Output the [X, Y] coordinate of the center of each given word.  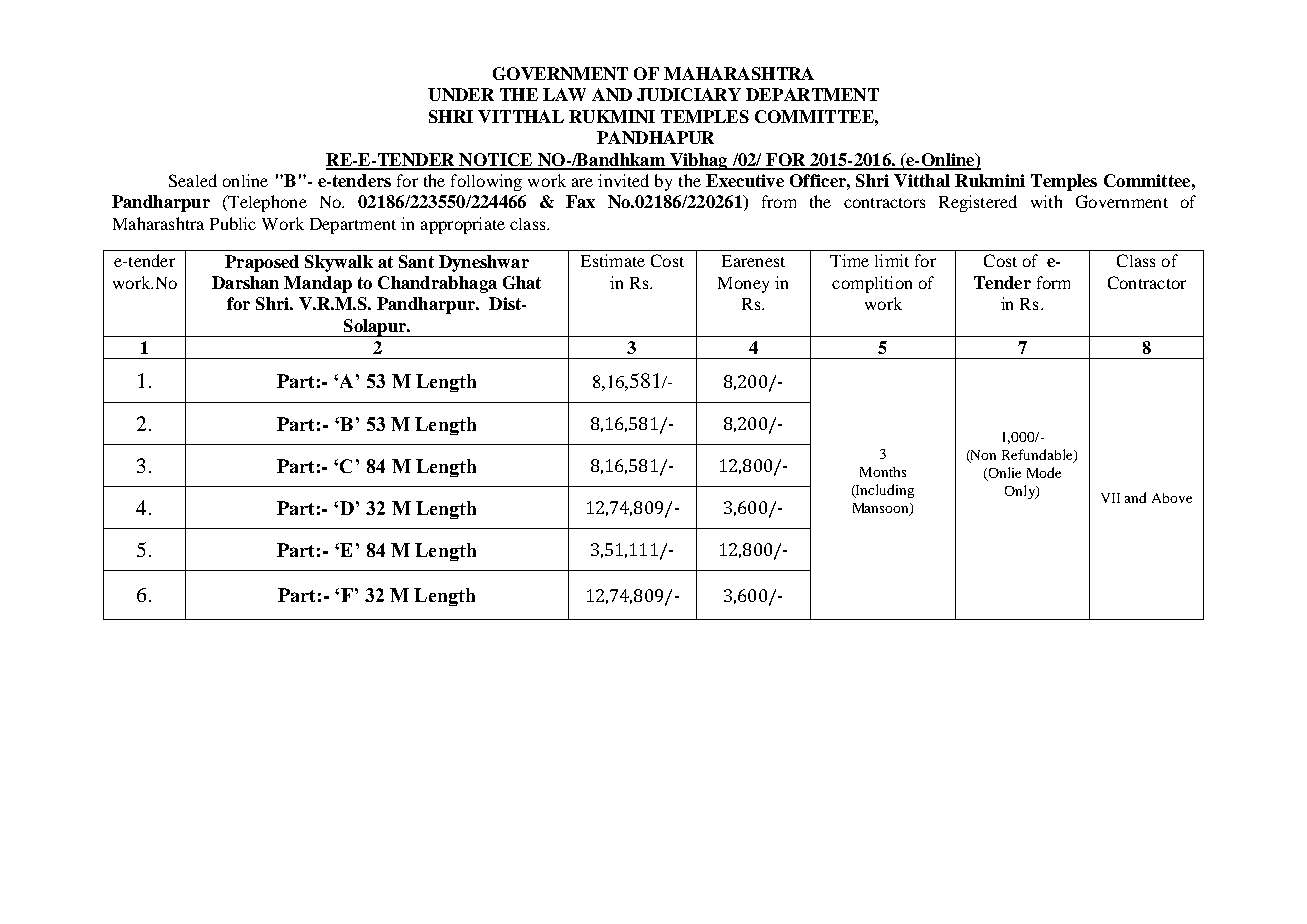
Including [884, 491]
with [1046, 201]
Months [883, 472]
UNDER [461, 94]
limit [892, 260]
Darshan [245, 282]
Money [743, 285]
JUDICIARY [689, 94]
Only [1021, 492]
